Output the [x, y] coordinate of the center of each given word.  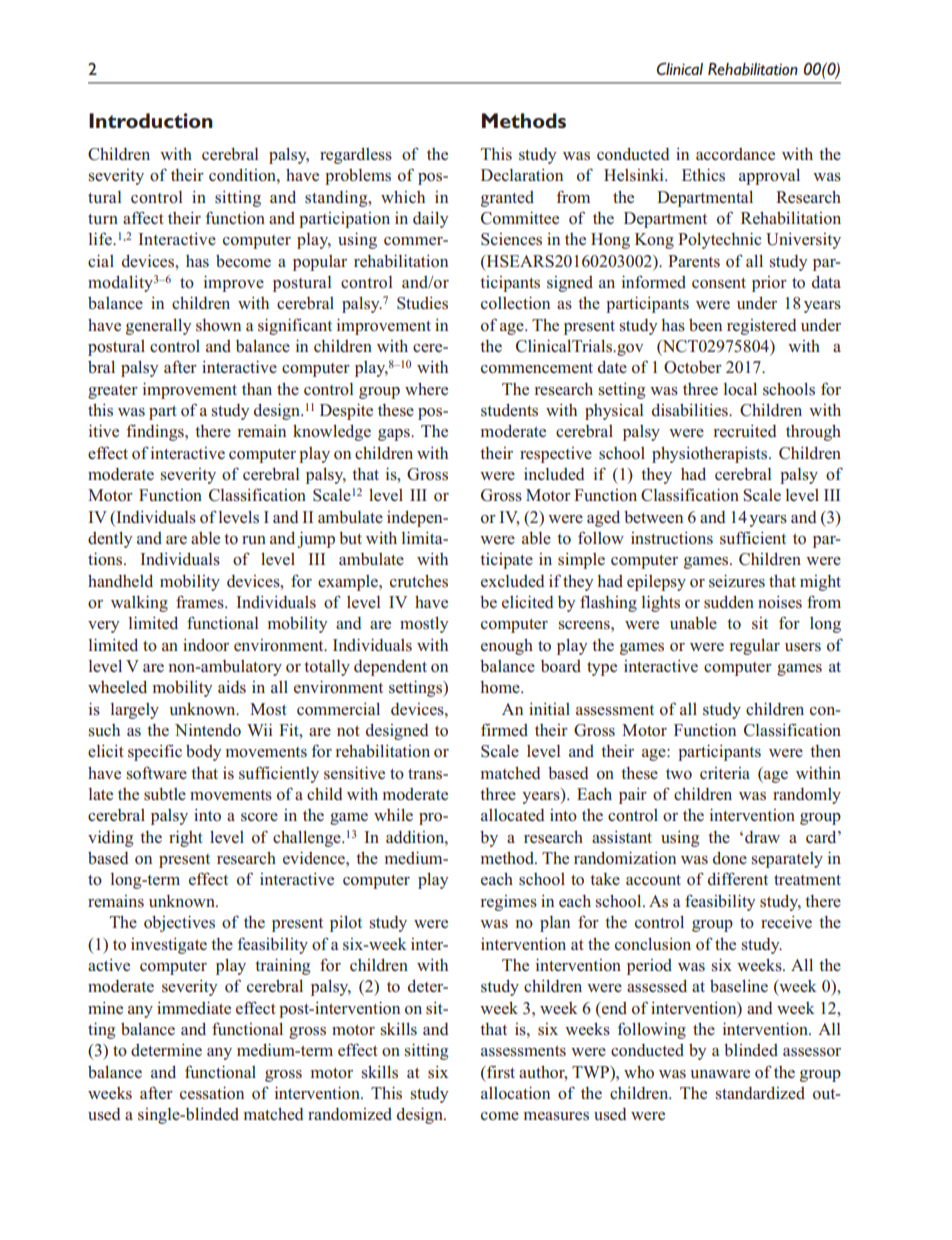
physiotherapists [711, 454]
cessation [212, 1093]
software [157, 773]
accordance [735, 154]
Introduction [151, 120]
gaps [395, 435]
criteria [725, 773]
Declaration [522, 175]
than [257, 389]
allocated [513, 815]
